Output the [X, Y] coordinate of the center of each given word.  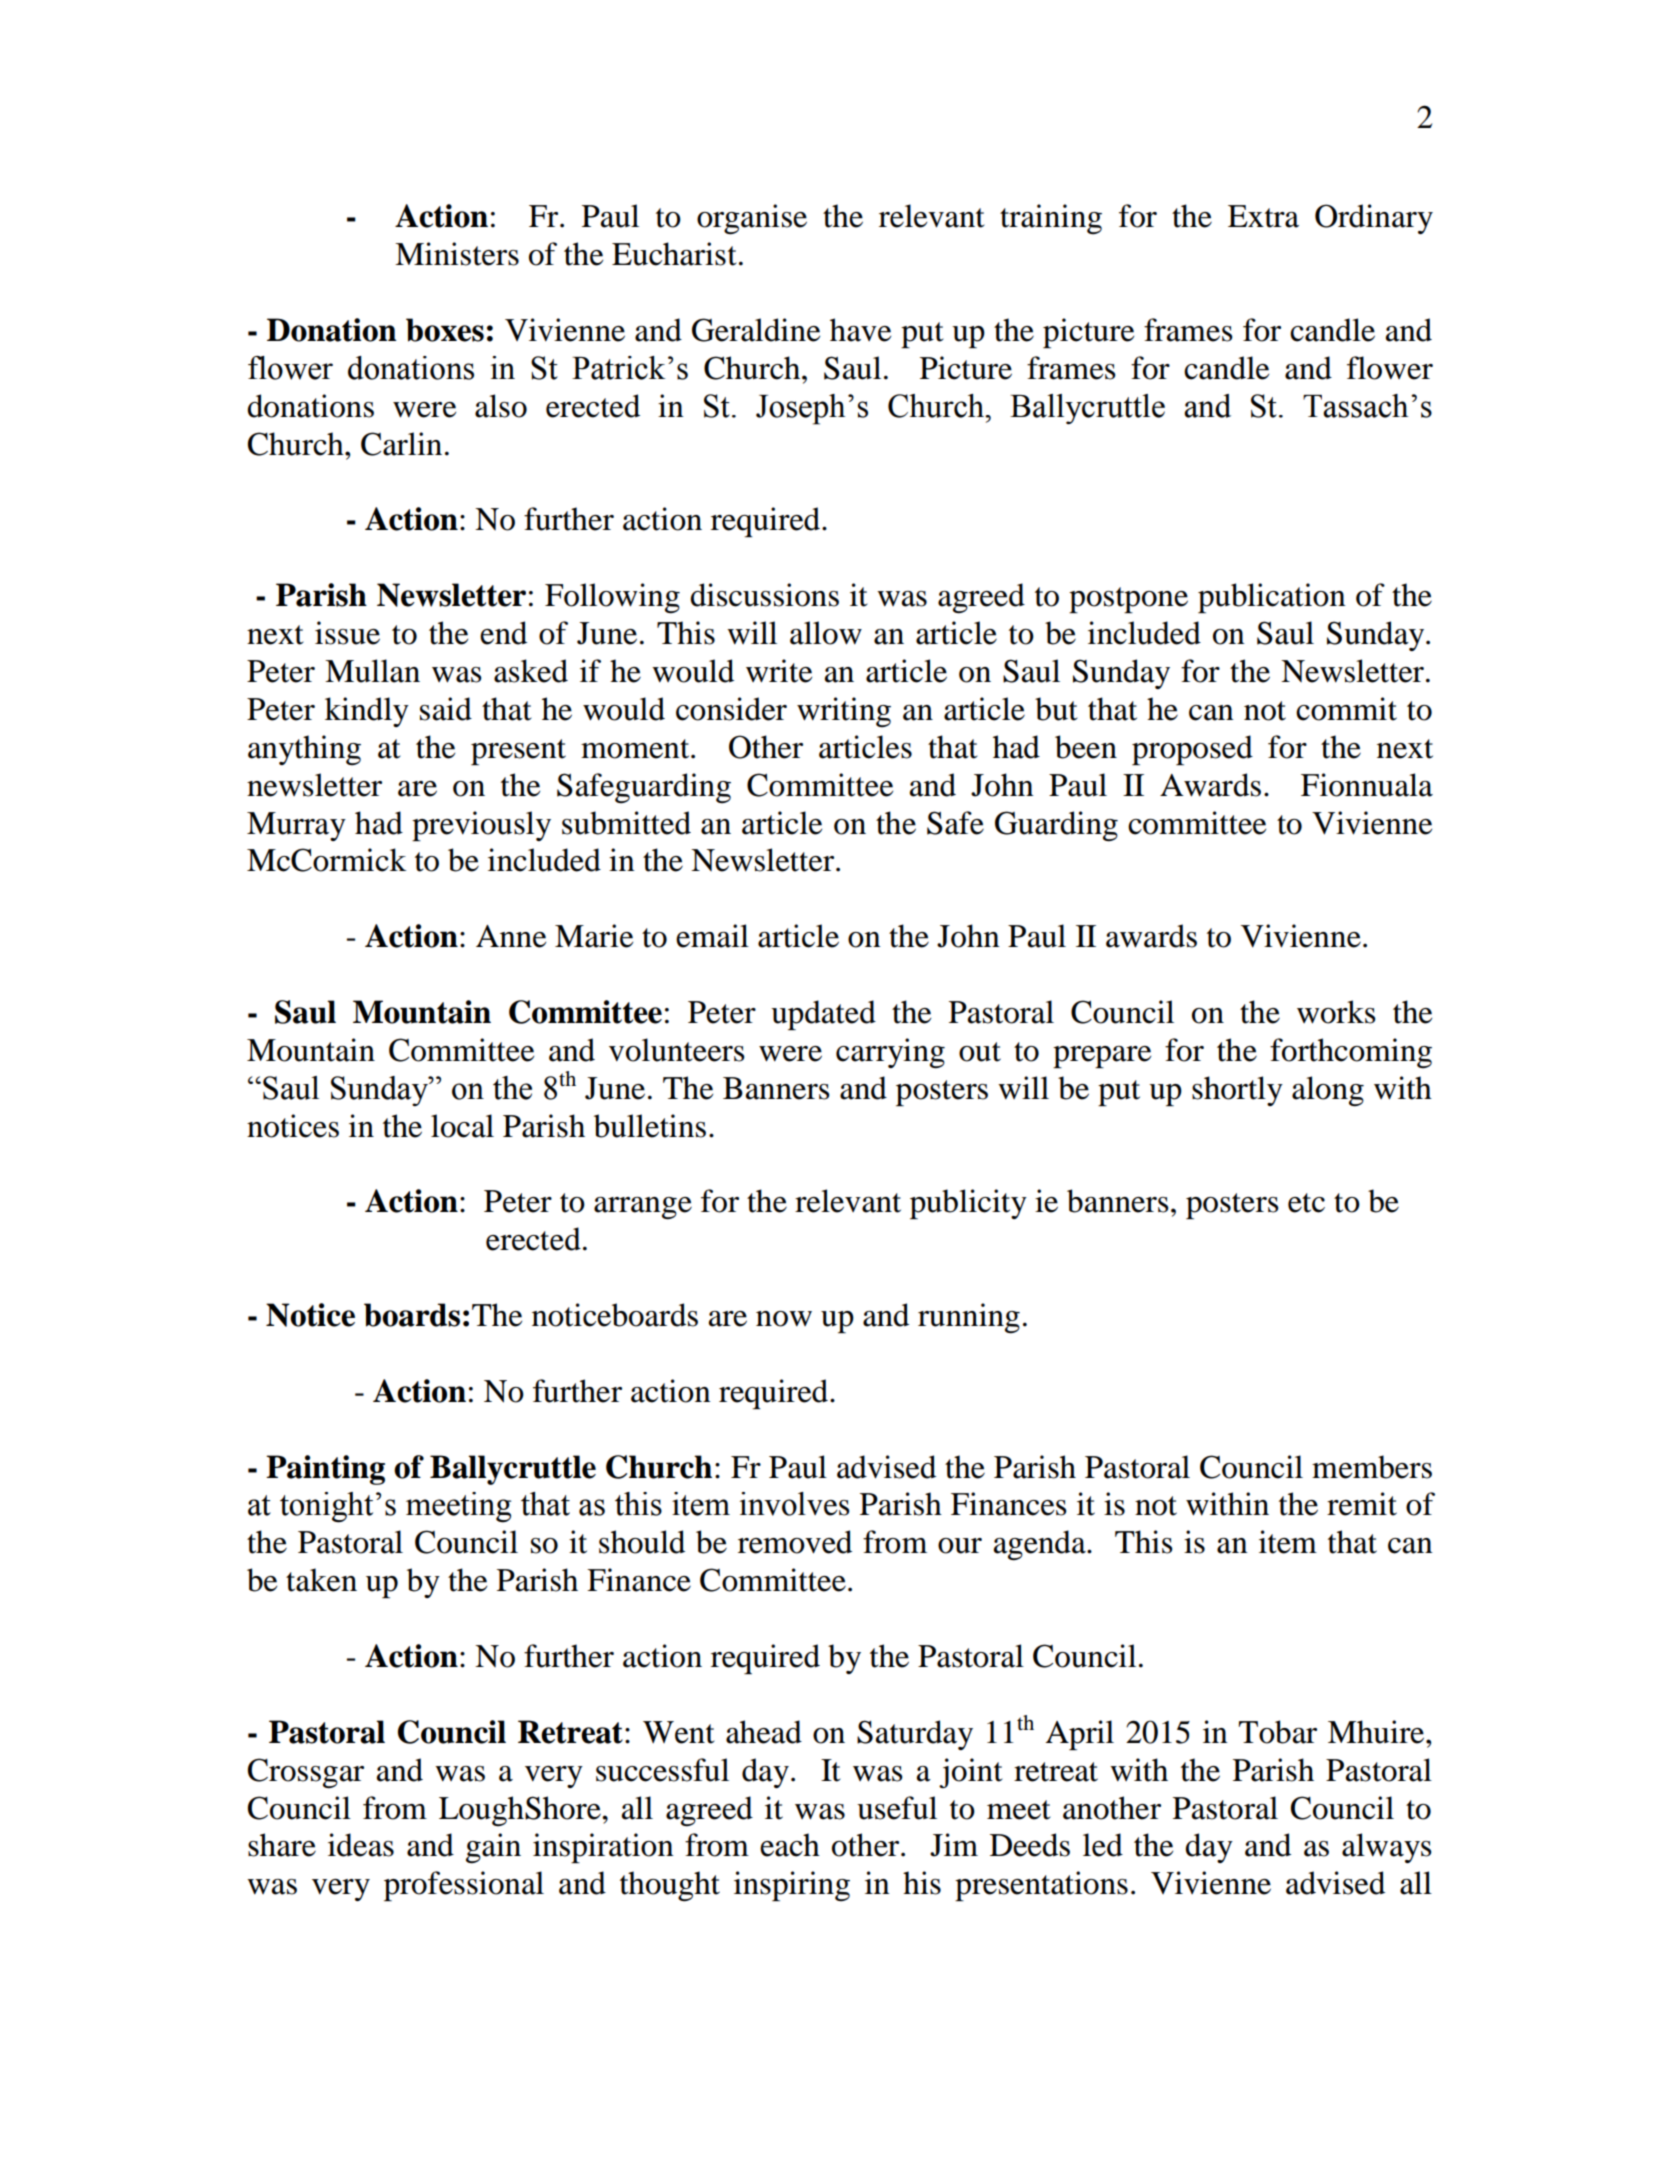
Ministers [457, 254]
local [462, 1126]
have [860, 330]
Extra [1263, 216]
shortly [1237, 1091]
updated [823, 1015]
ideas [361, 1845]
